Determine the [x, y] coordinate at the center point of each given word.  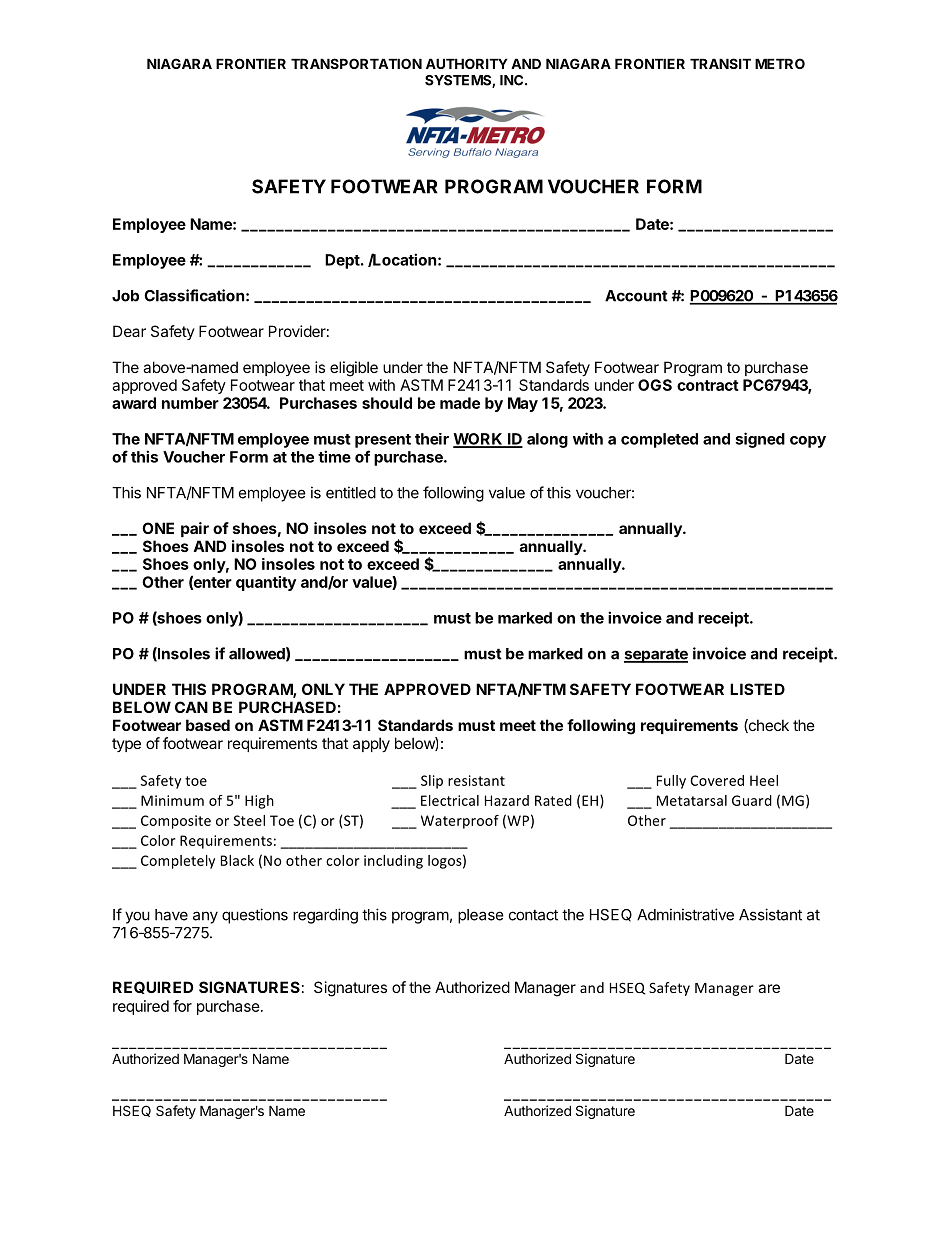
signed [760, 440]
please [481, 916]
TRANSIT [720, 63]
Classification [194, 295]
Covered [717, 780]
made [460, 403]
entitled [351, 492]
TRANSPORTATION [356, 63]
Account [636, 296]
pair [195, 529]
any [205, 917]
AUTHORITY [467, 63]
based [208, 725]
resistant [476, 780]
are [769, 988]
